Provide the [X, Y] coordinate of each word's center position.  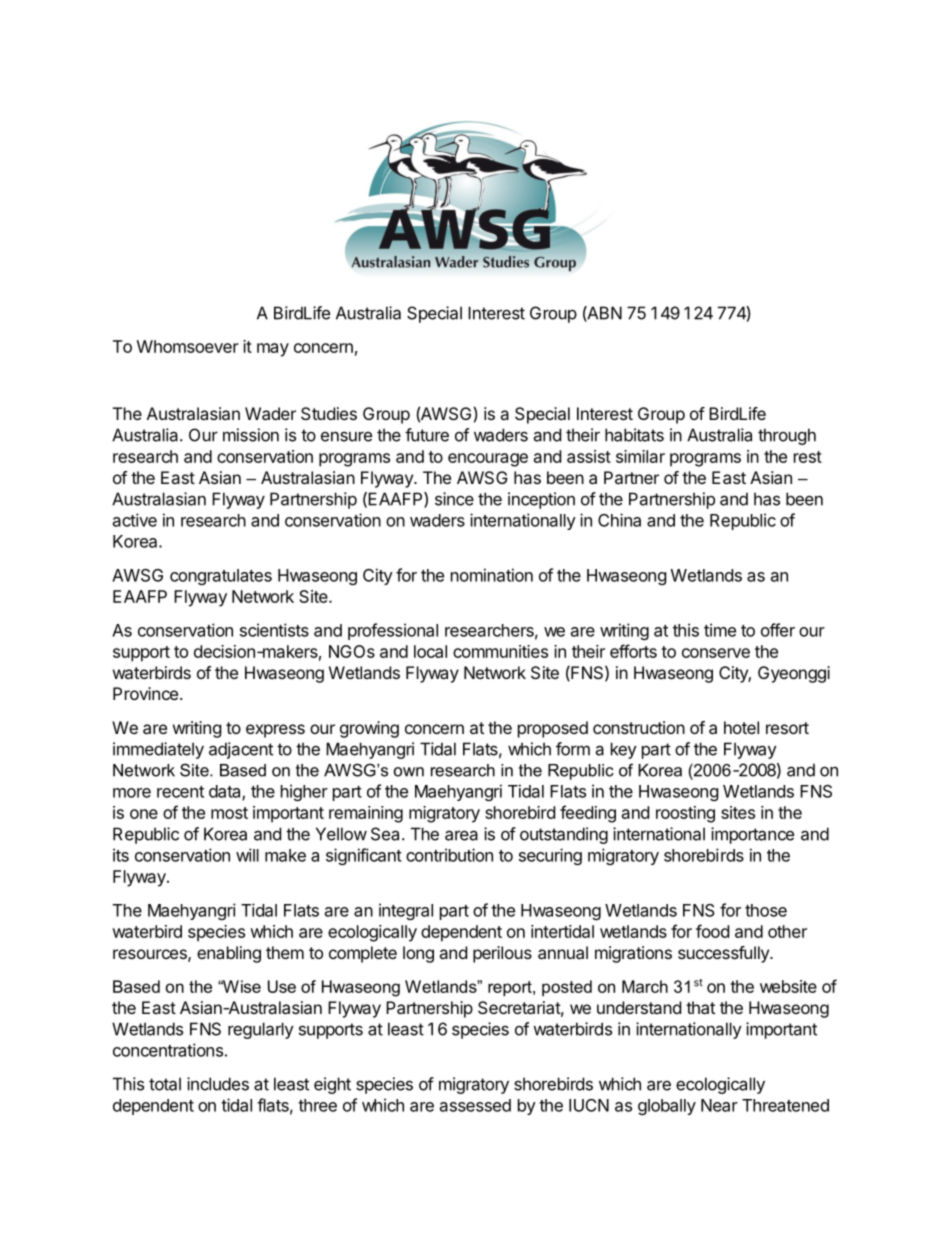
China [619, 520]
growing [369, 729]
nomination [492, 575]
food [712, 931]
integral [406, 911]
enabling [229, 954]
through [787, 436]
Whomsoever [188, 346]
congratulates [221, 577]
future [427, 435]
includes [218, 1084]
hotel [741, 727]
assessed [475, 1105]
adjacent [241, 750]
